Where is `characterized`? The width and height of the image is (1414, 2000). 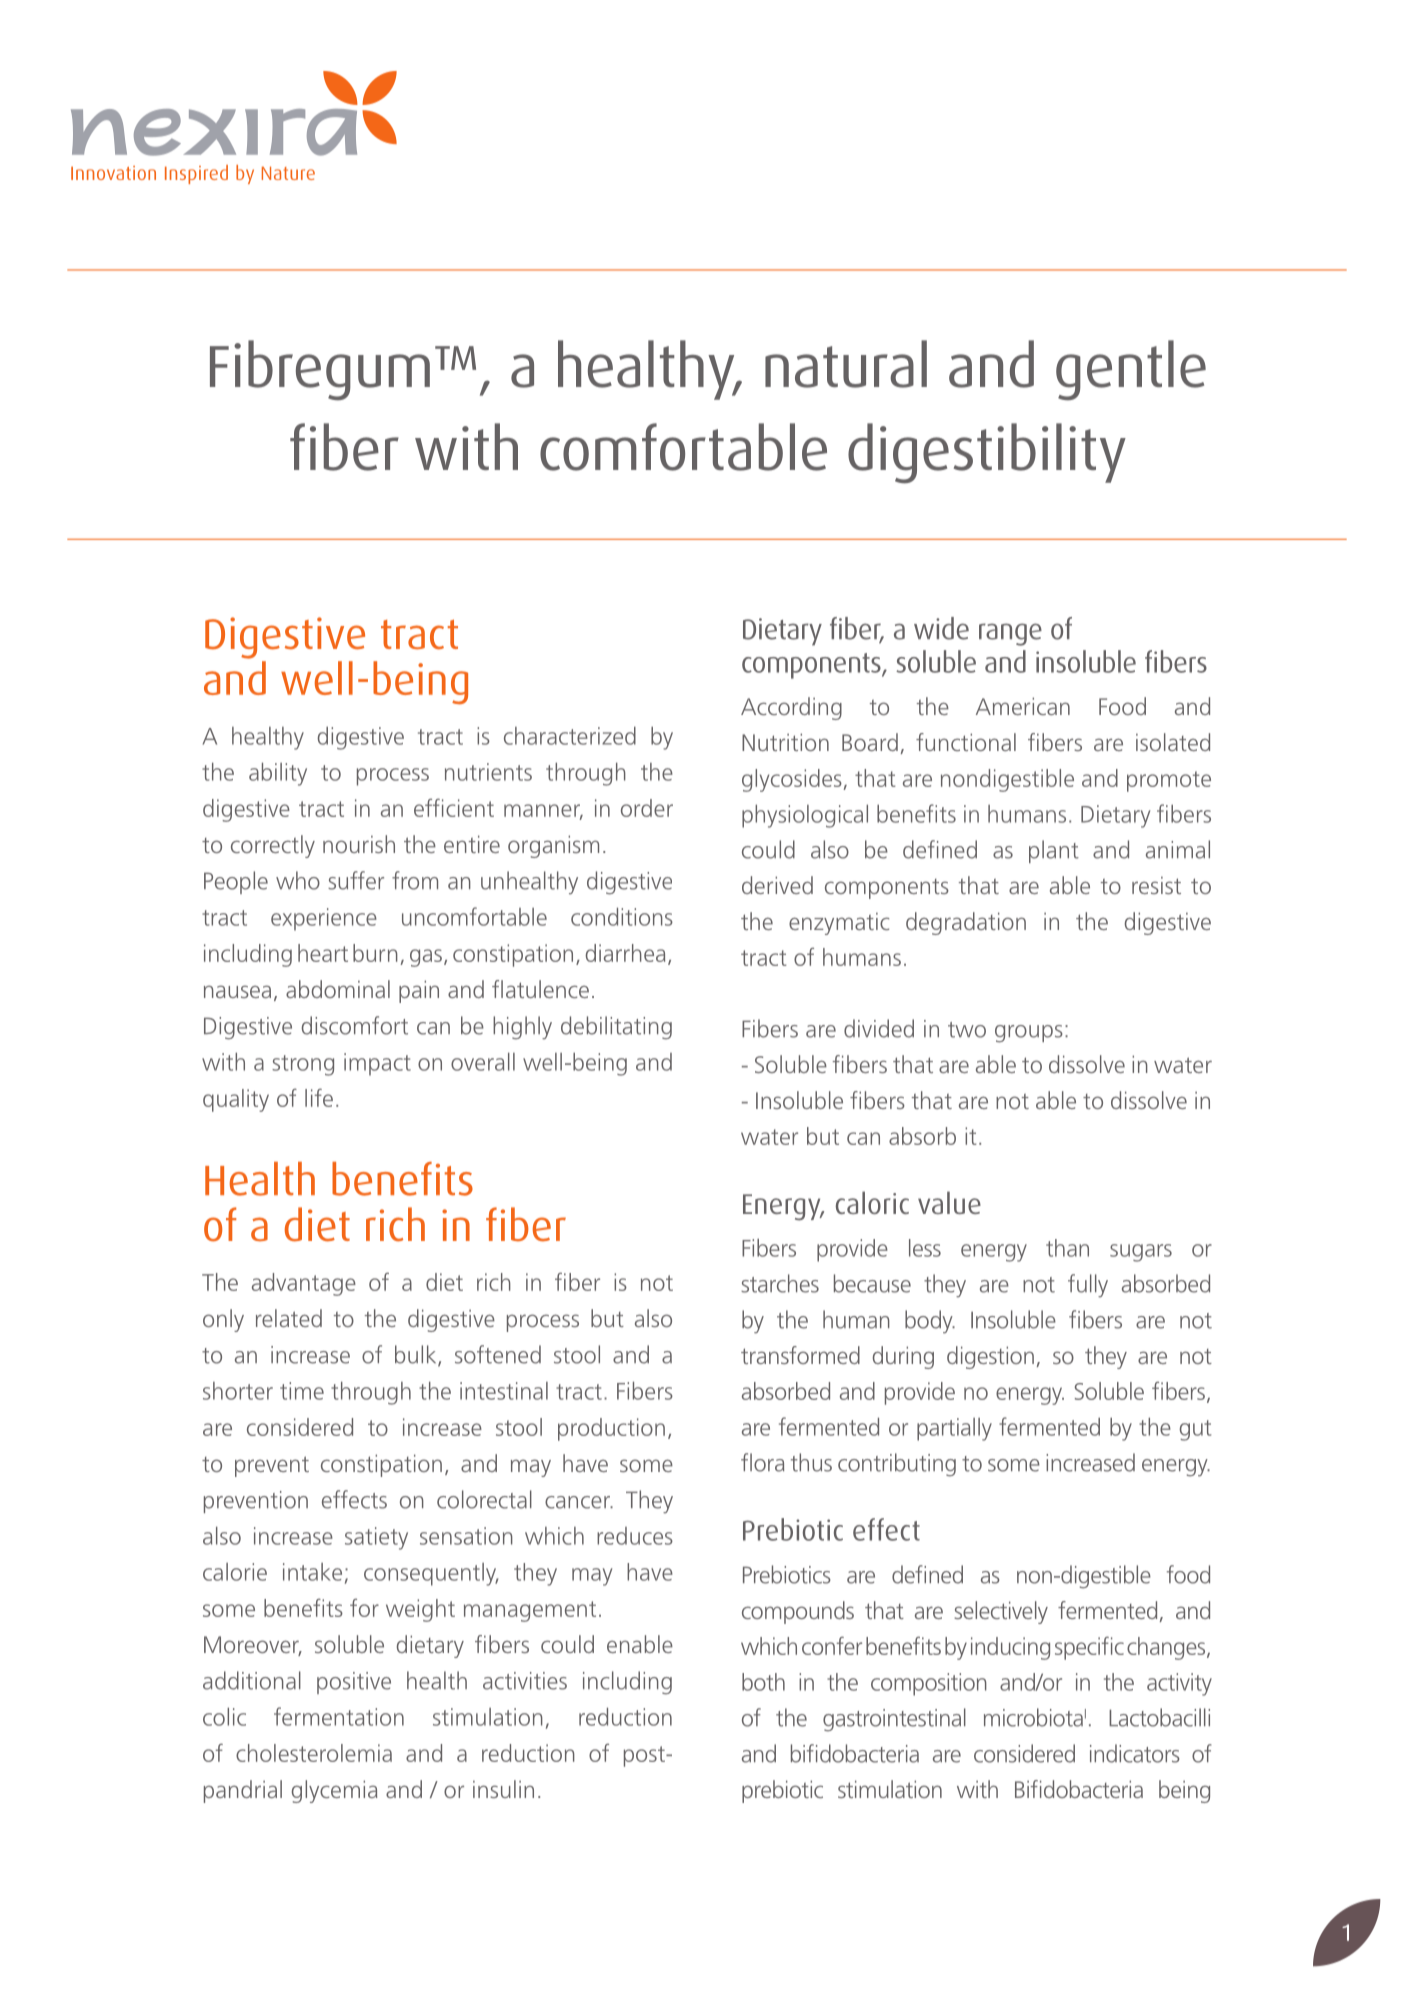 characterized is located at coordinates (570, 735).
